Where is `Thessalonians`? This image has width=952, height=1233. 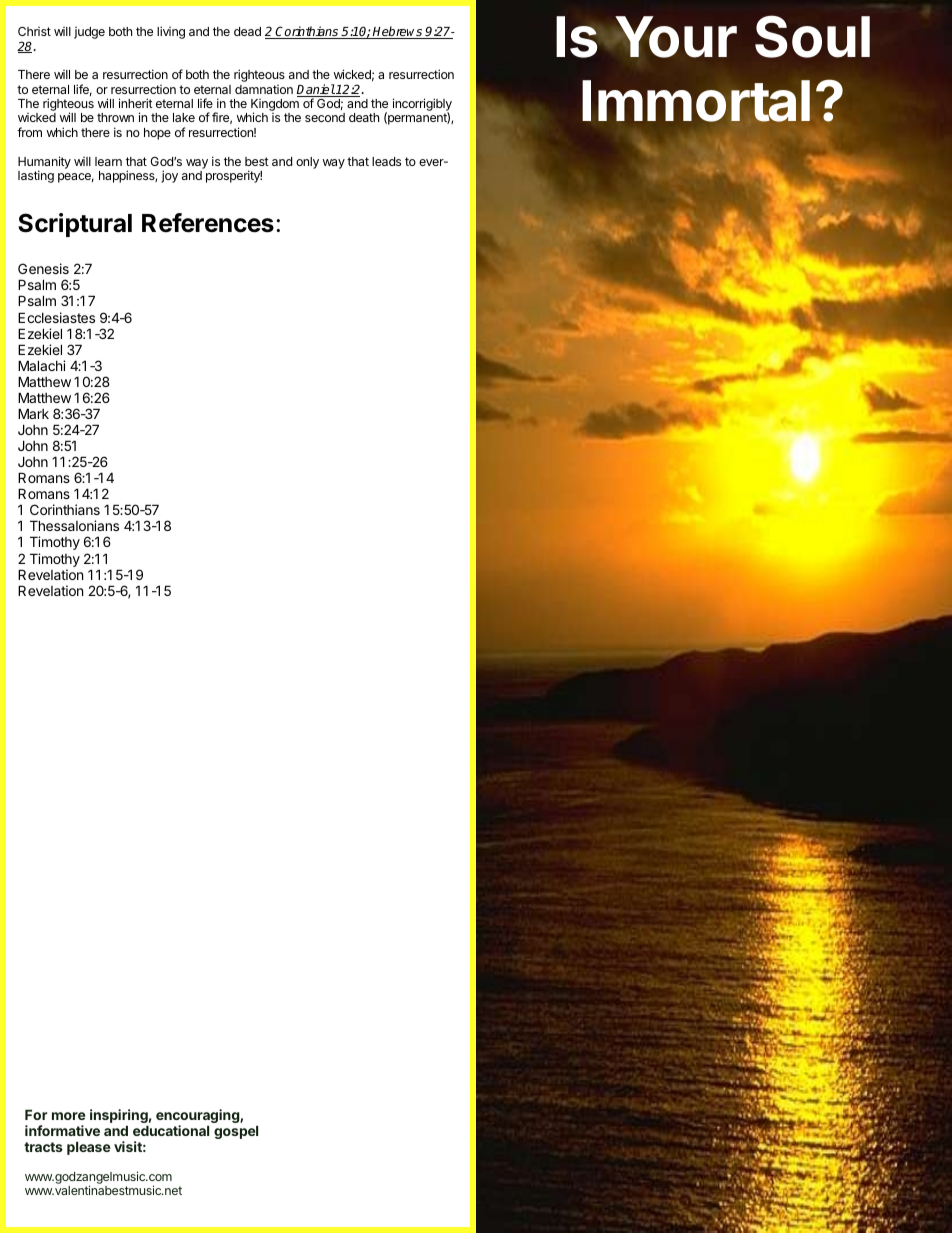 Thessalonians is located at coordinates (74, 525).
